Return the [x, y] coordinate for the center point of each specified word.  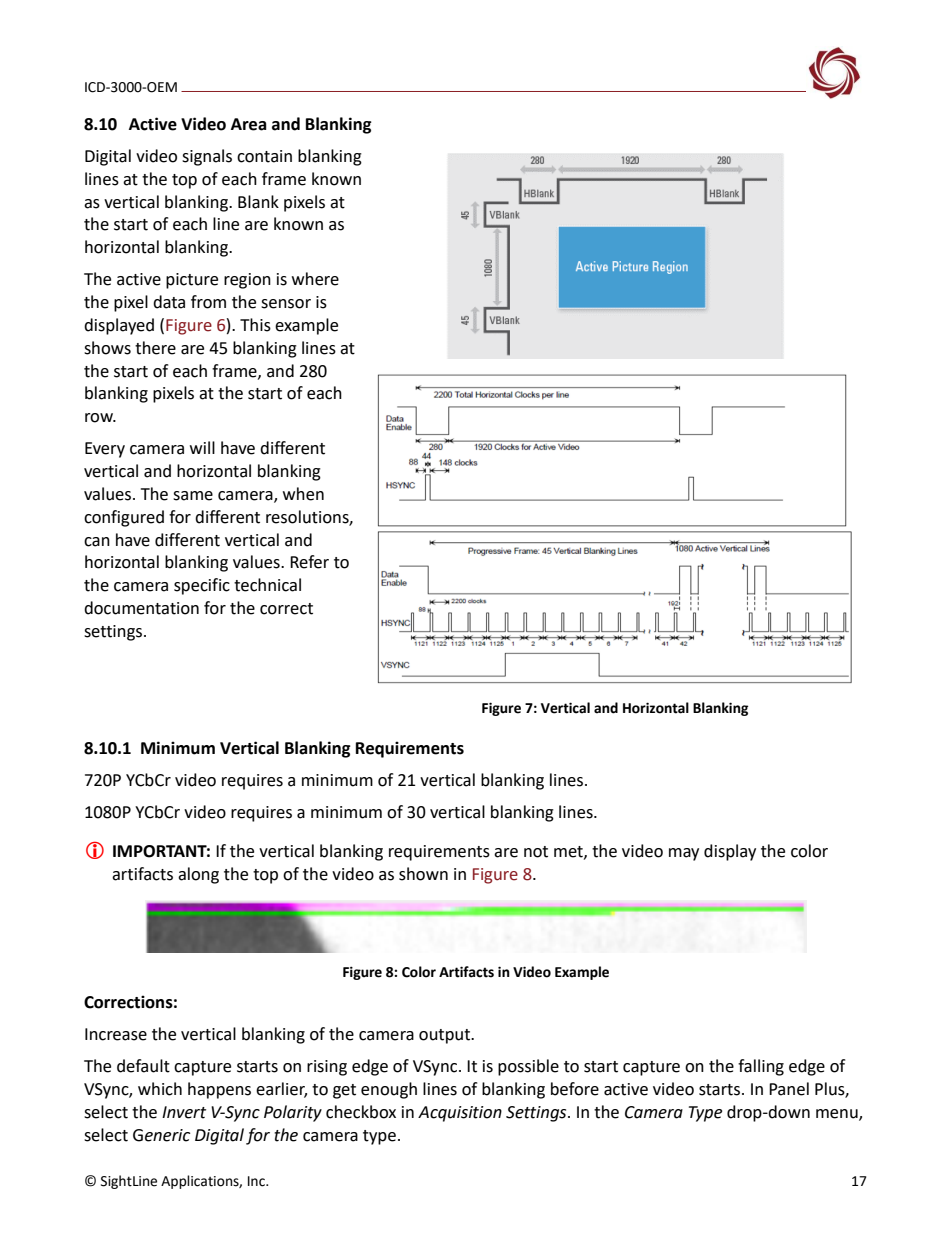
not [536, 852]
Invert [184, 1112]
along [198, 875]
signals [207, 157]
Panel [789, 1089]
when [303, 494]
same [193, 496]
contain [264, 156]
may [684, 854]
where [315, 279]
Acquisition [460, 1114]
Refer [309, 562]
